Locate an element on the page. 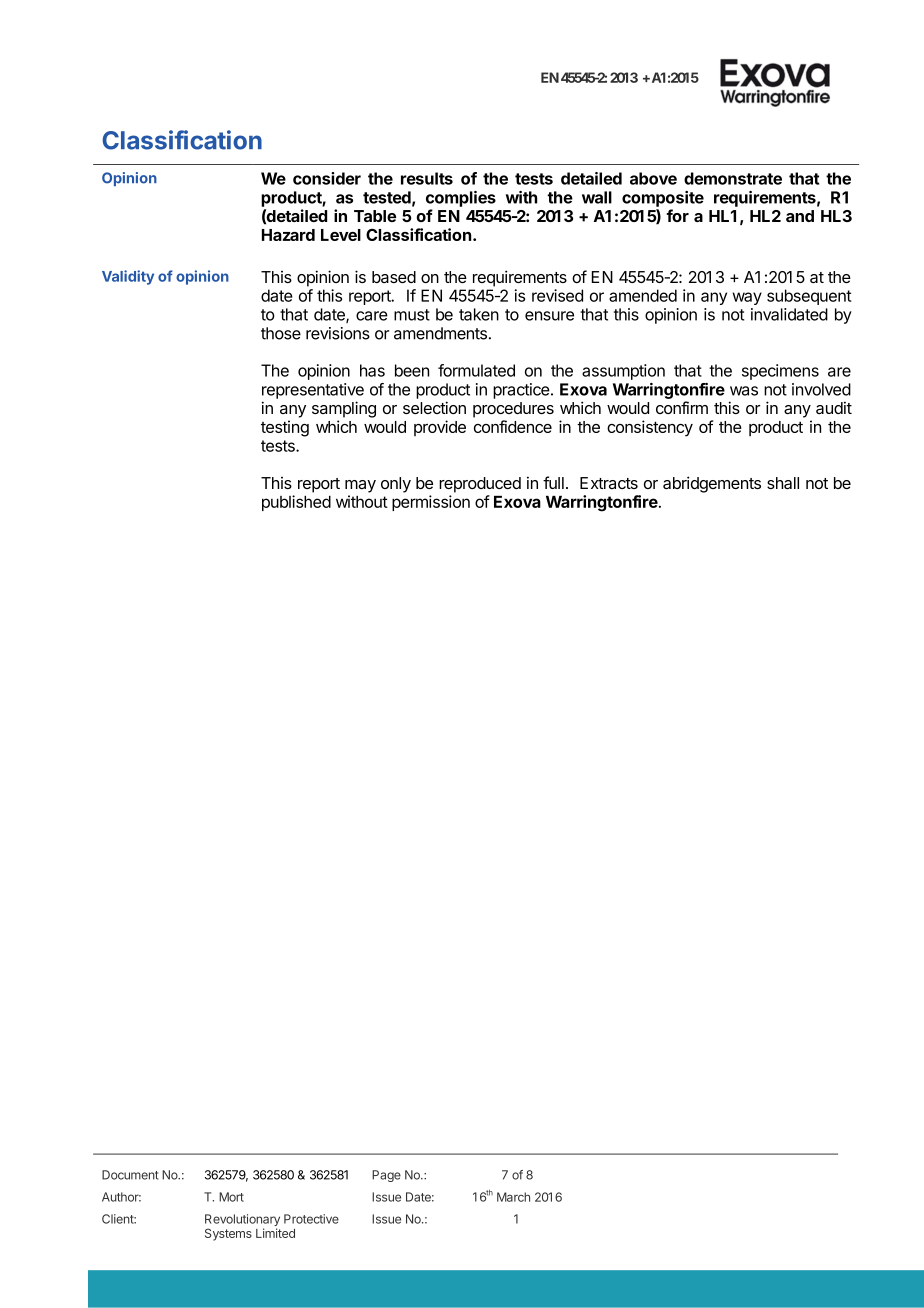 The height and width of the image is (1308, 924). shall is located at coordinates (783, 483).
